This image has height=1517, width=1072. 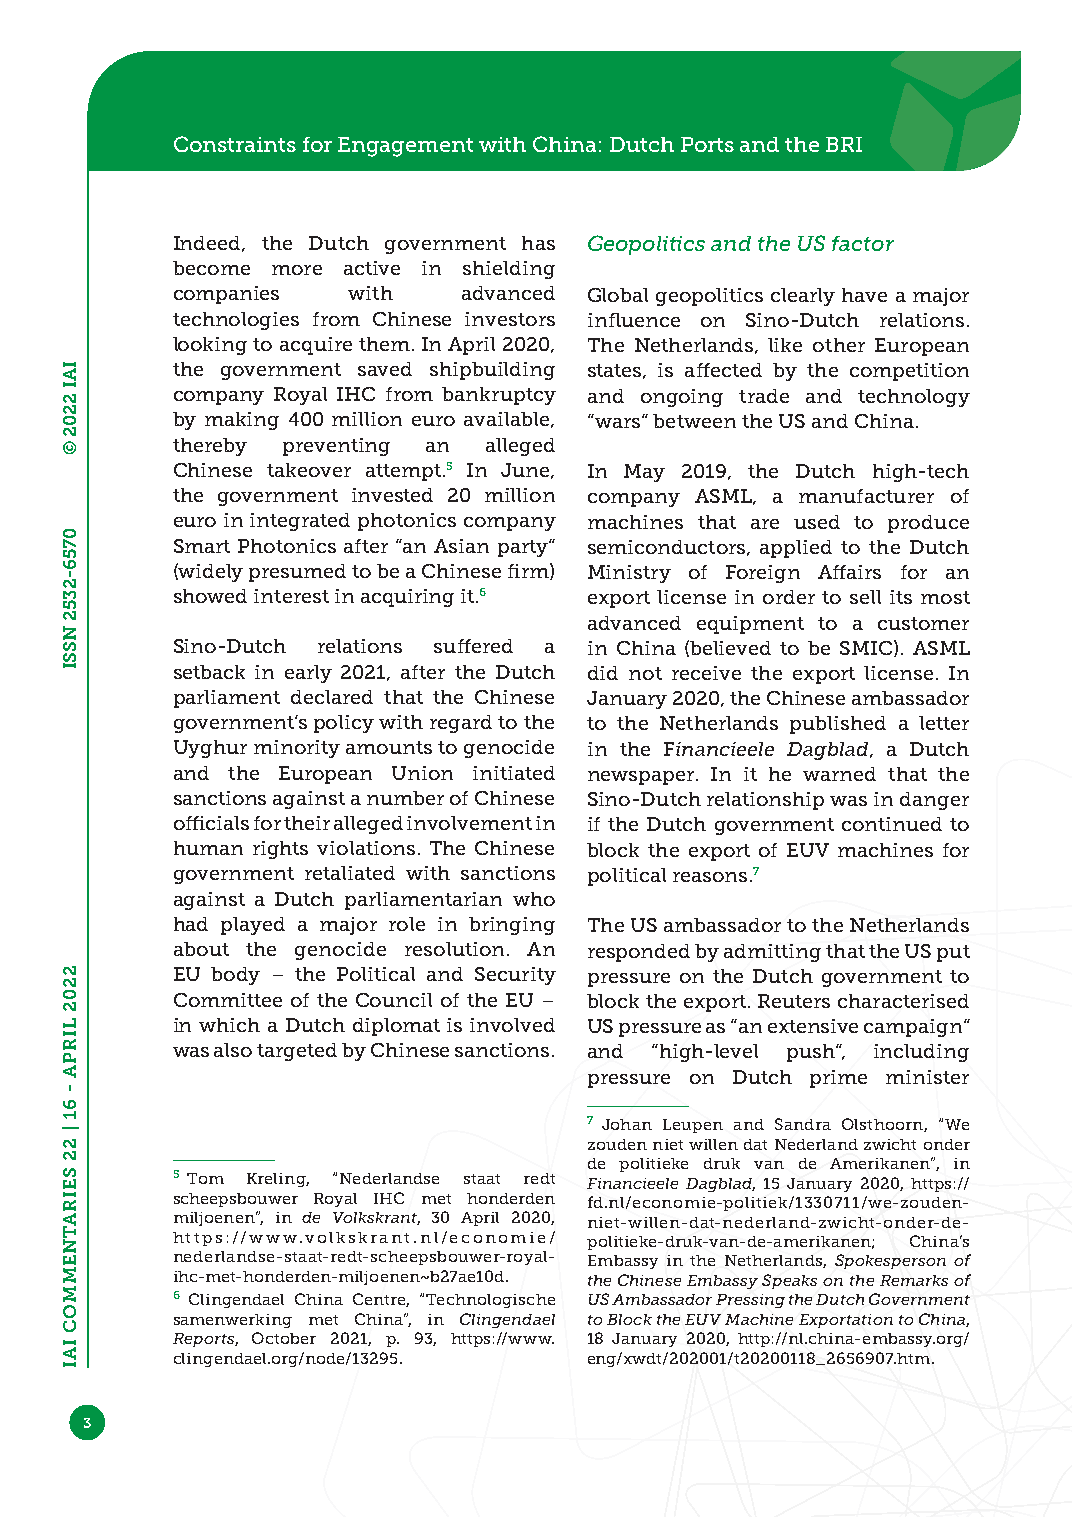 What do you see at coordinates (914, 1280) in the image?
I see `Remarks` at bounding box center [914, 1280].
